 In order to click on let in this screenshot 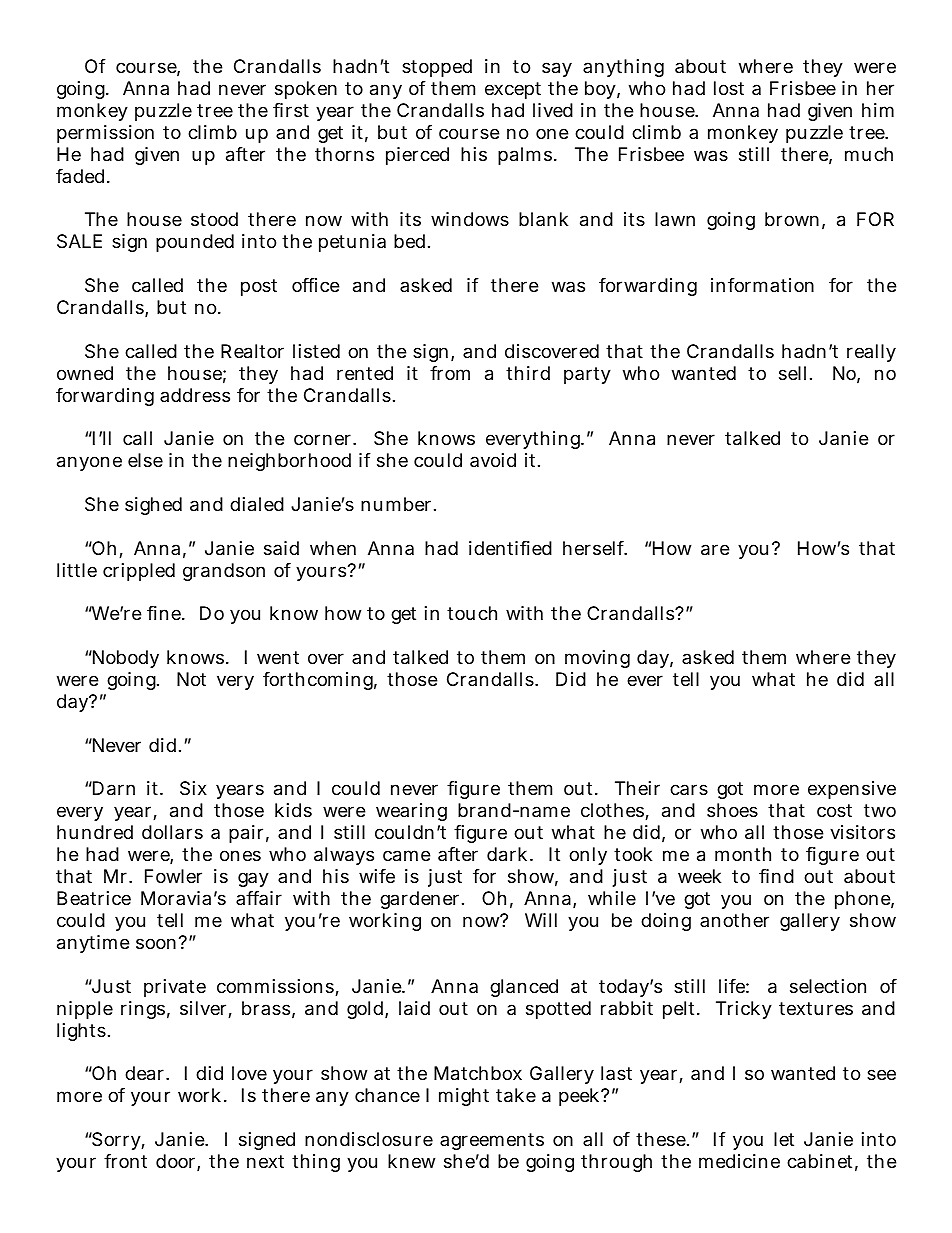, I will do `click(784, 1139)`.
